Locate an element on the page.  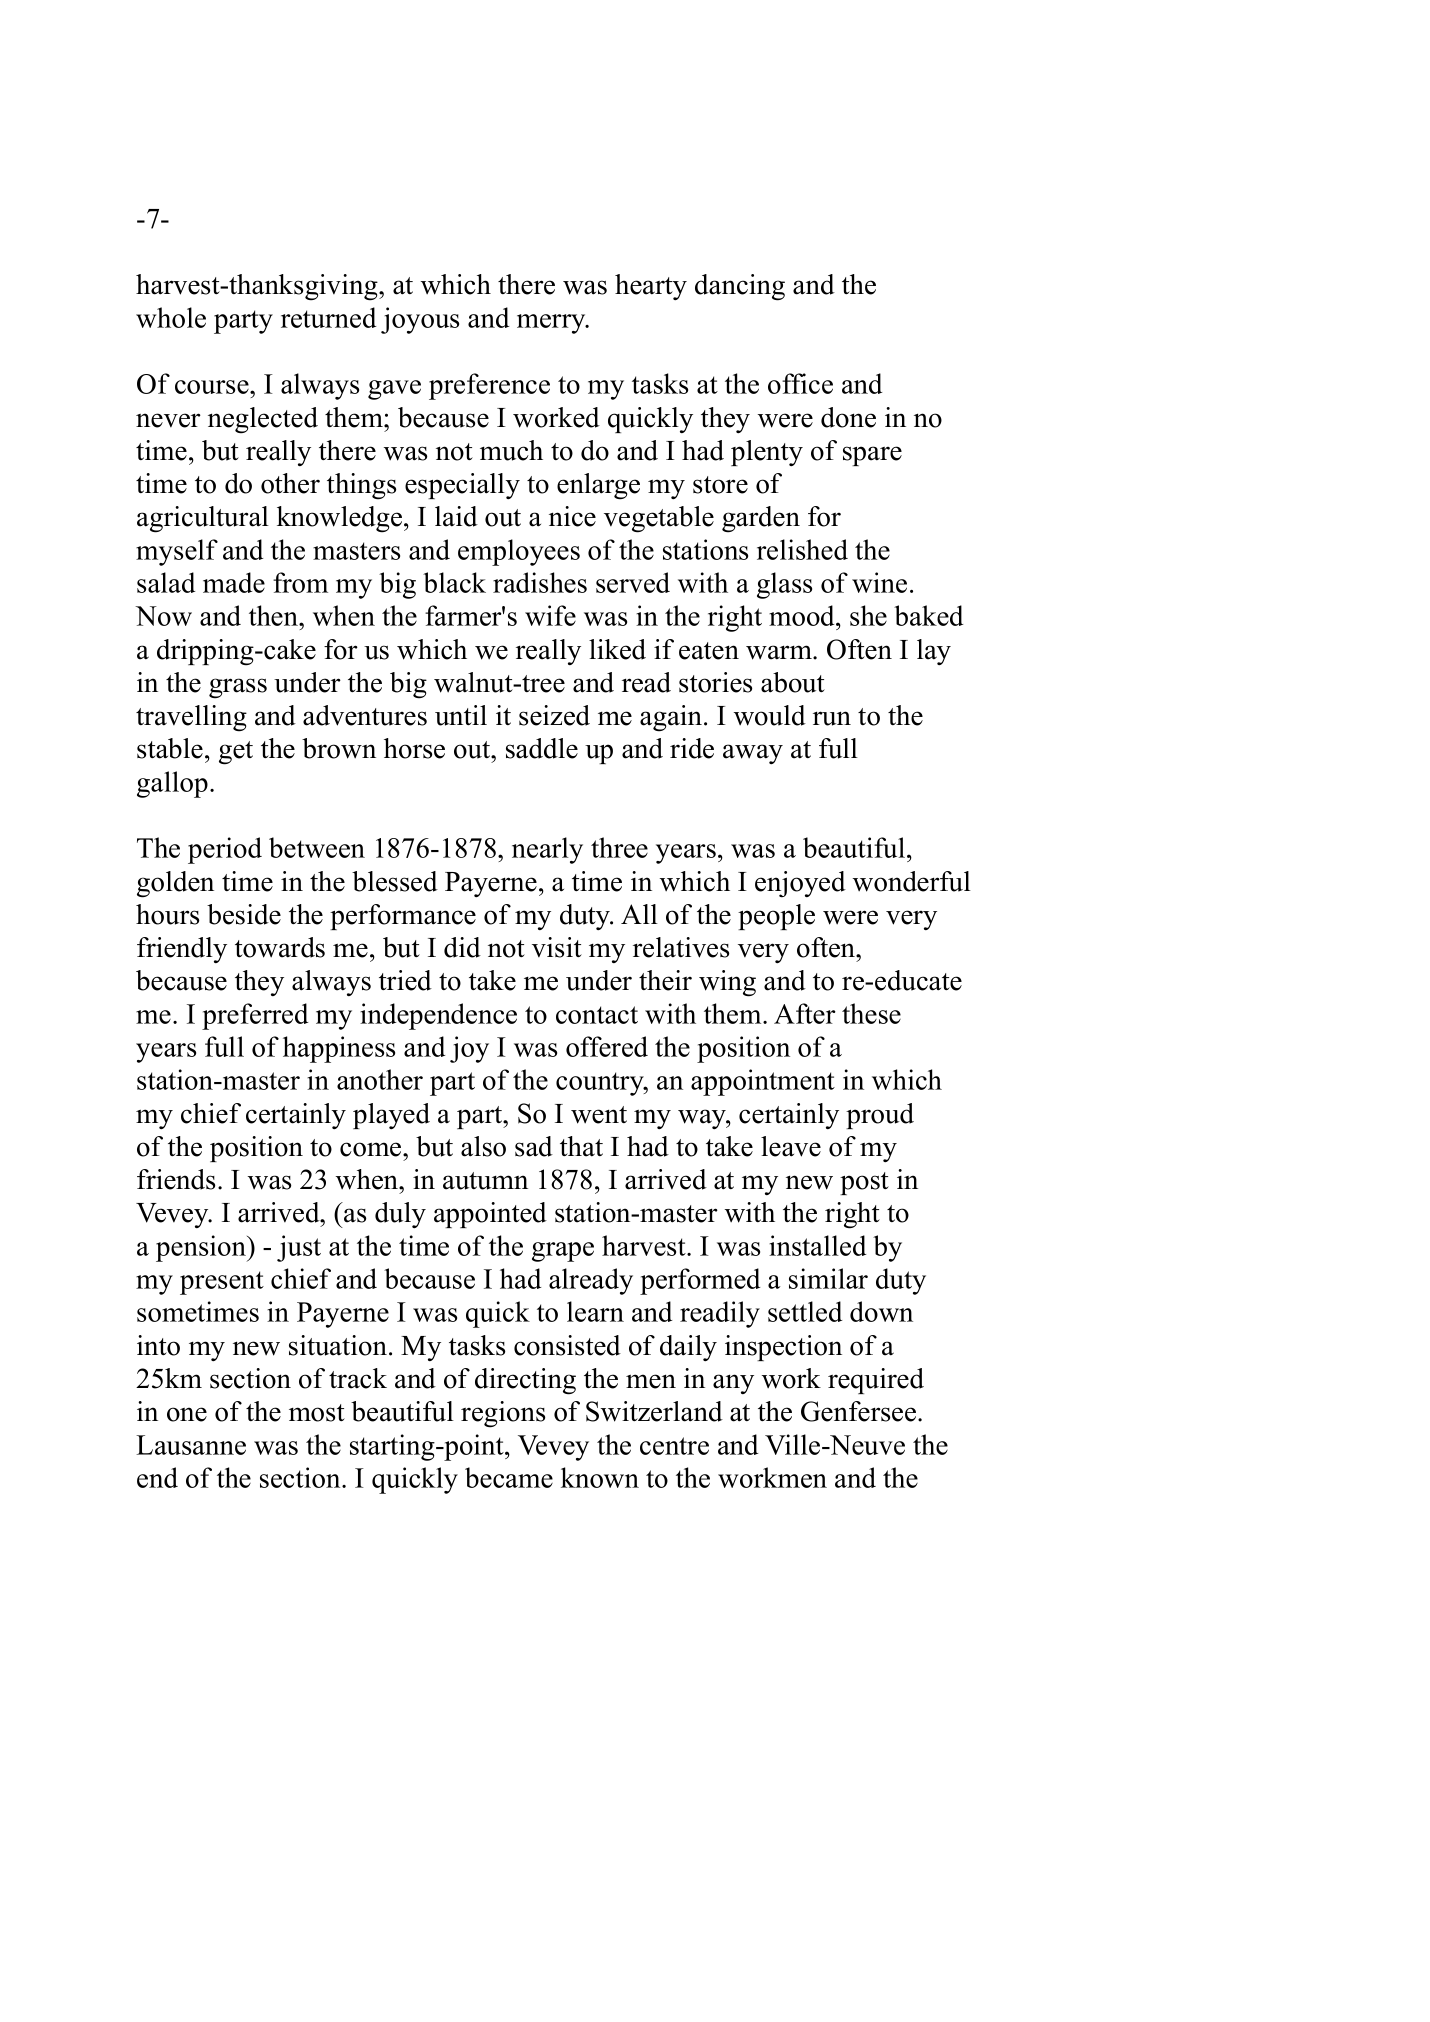
preferred is located at coordinates (255, 1016).
